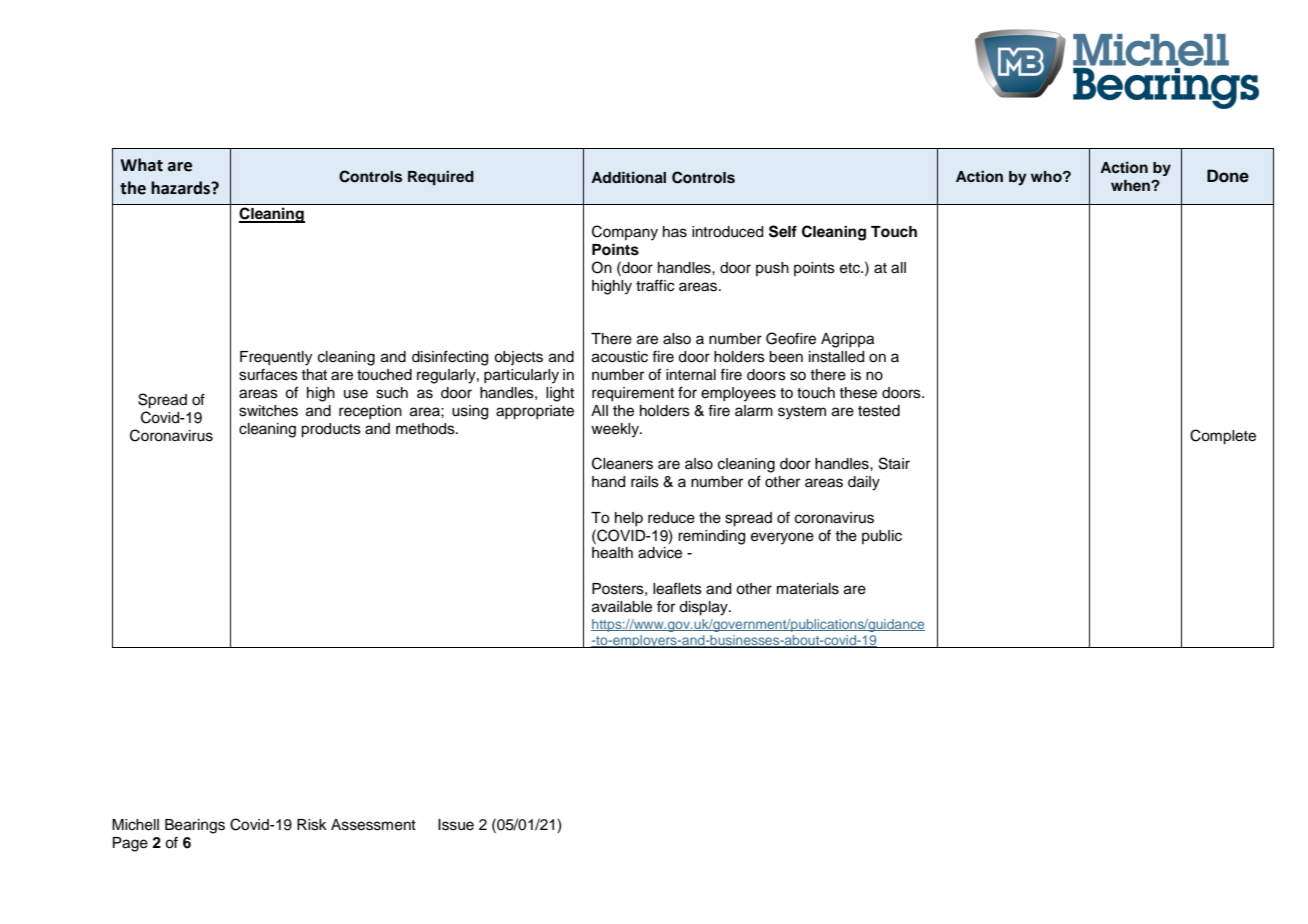  I want to click on switches, so click(268, 411).
